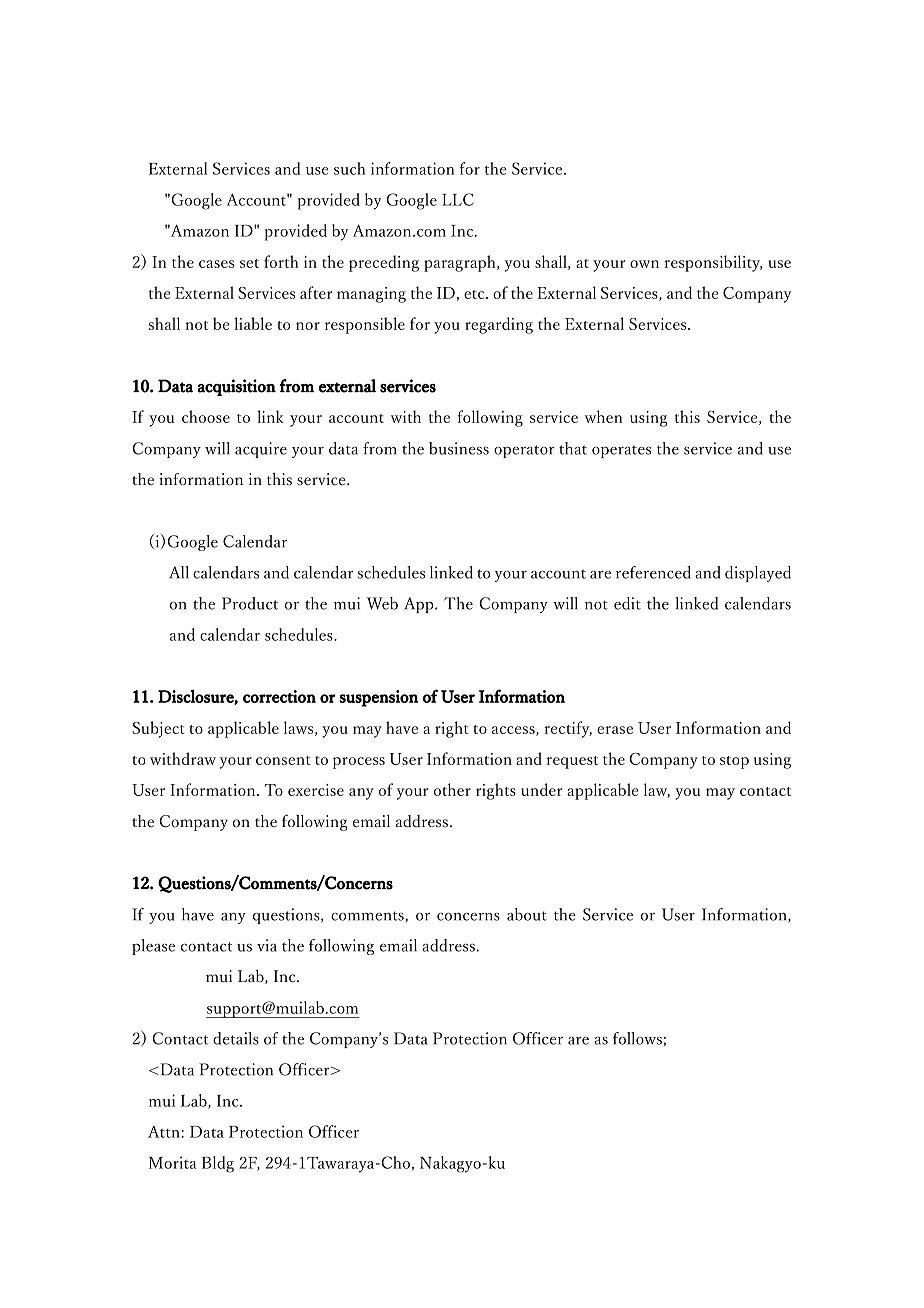 Image resolution: width=924 pixels, height=1308 pixels. Describe the element at coordinates (458, 199) in the screenshot. I see `LLC` at that location.
